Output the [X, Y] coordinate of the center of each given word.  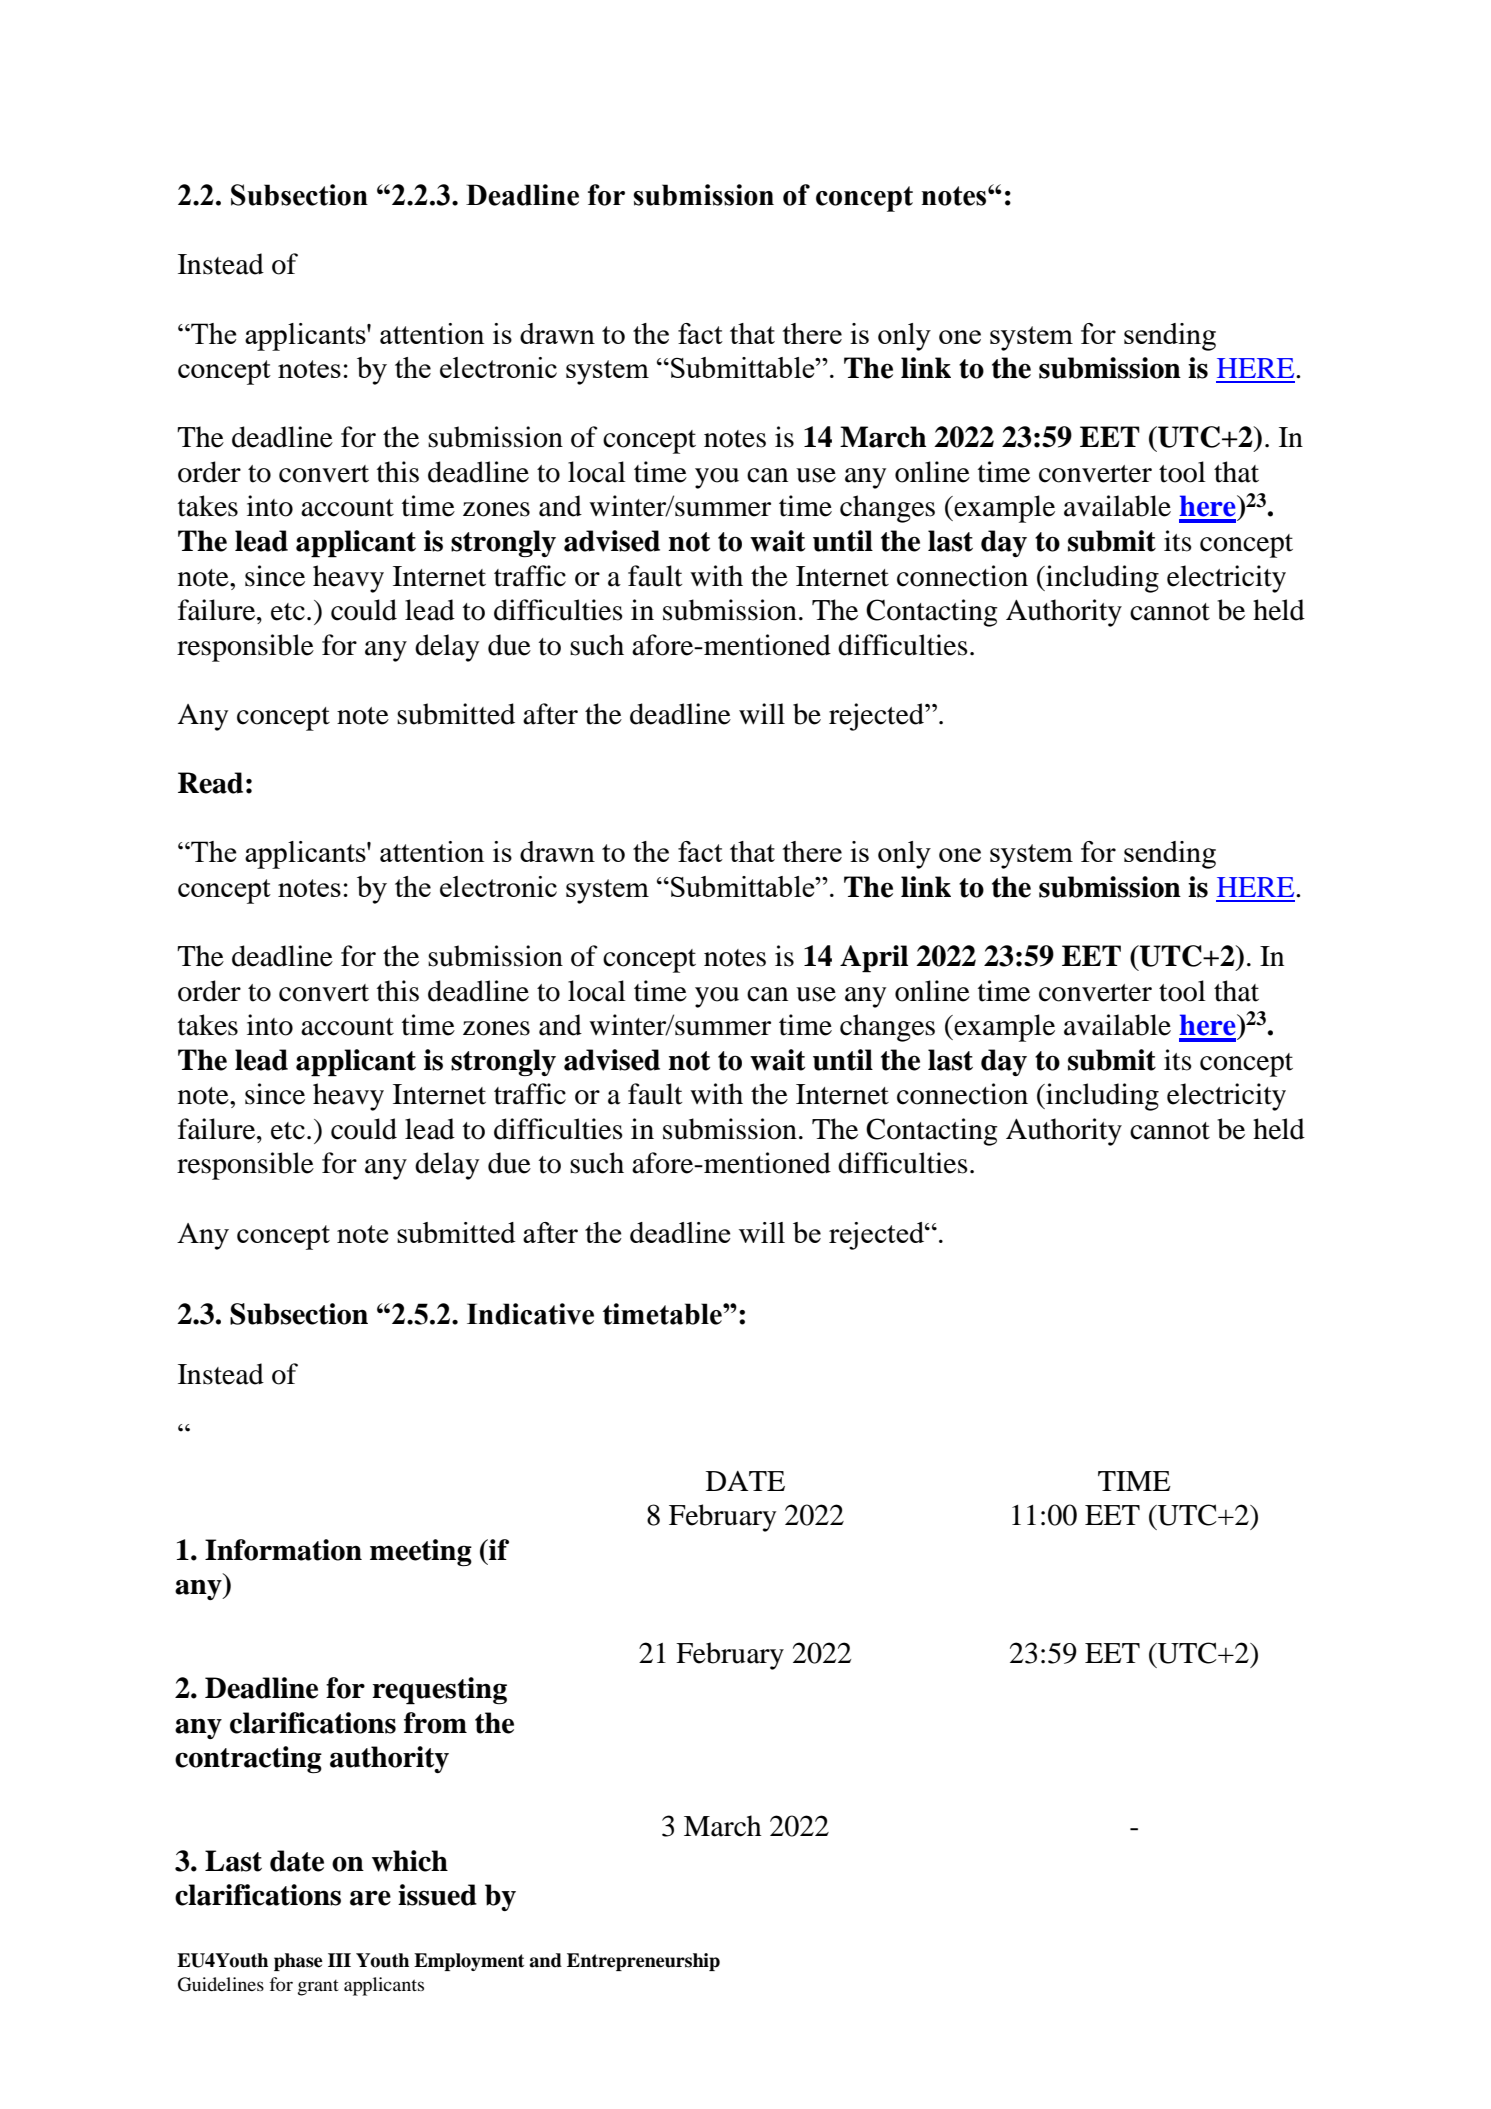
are [370, 1898]
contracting [248, 1760]
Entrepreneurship [643, 1962]
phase [298, 1962]
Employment [469, 1962]
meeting [421, 1553]
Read [210, 783]
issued [437, 1895]
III [339, 1960]
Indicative [530, 1314]
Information [283, 1550]
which [410, 1861]
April [874, 959]
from [435, 1723]
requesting [439, 1691]
